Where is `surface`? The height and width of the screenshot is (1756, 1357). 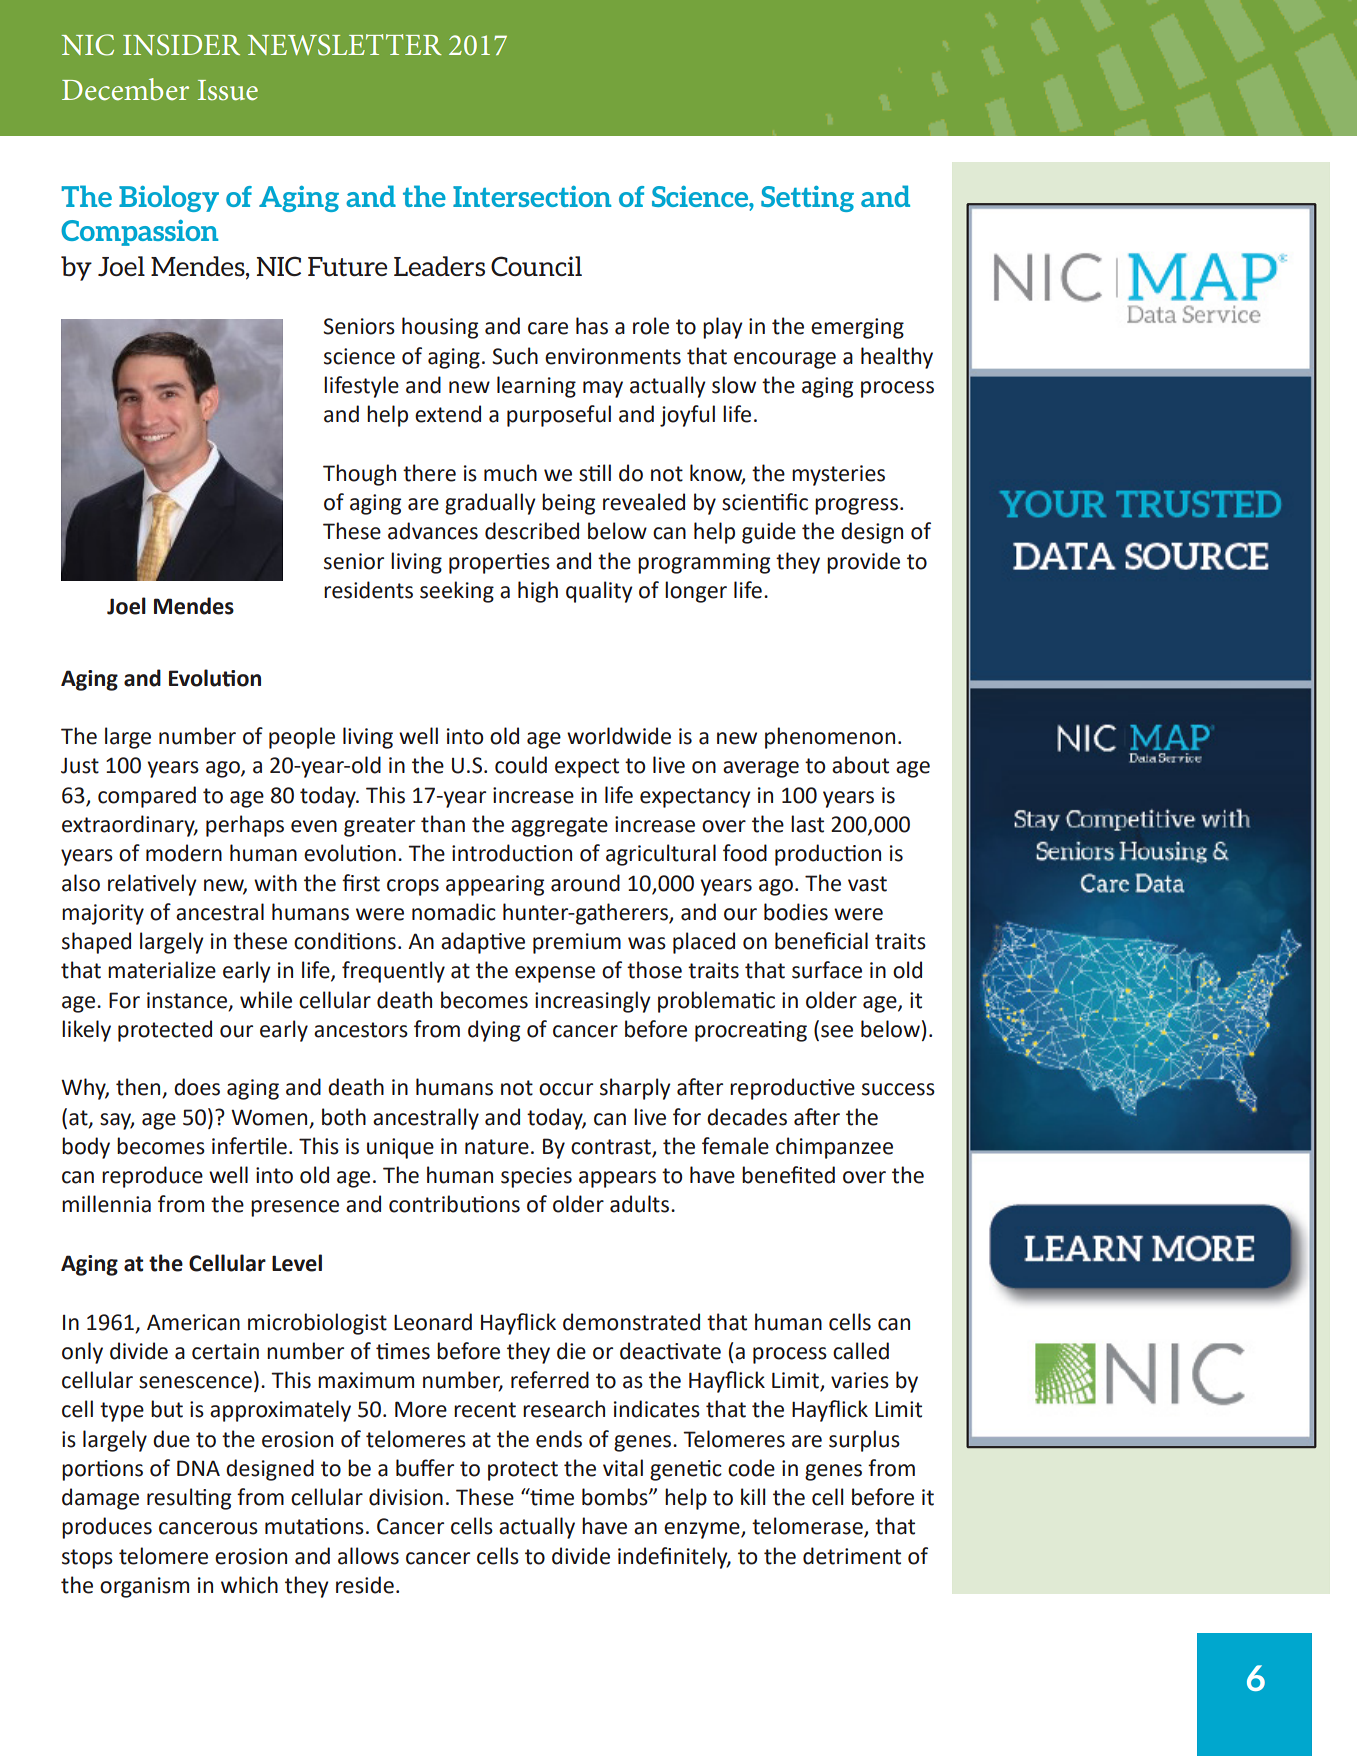
surface is located at coordinates (827, 970).
